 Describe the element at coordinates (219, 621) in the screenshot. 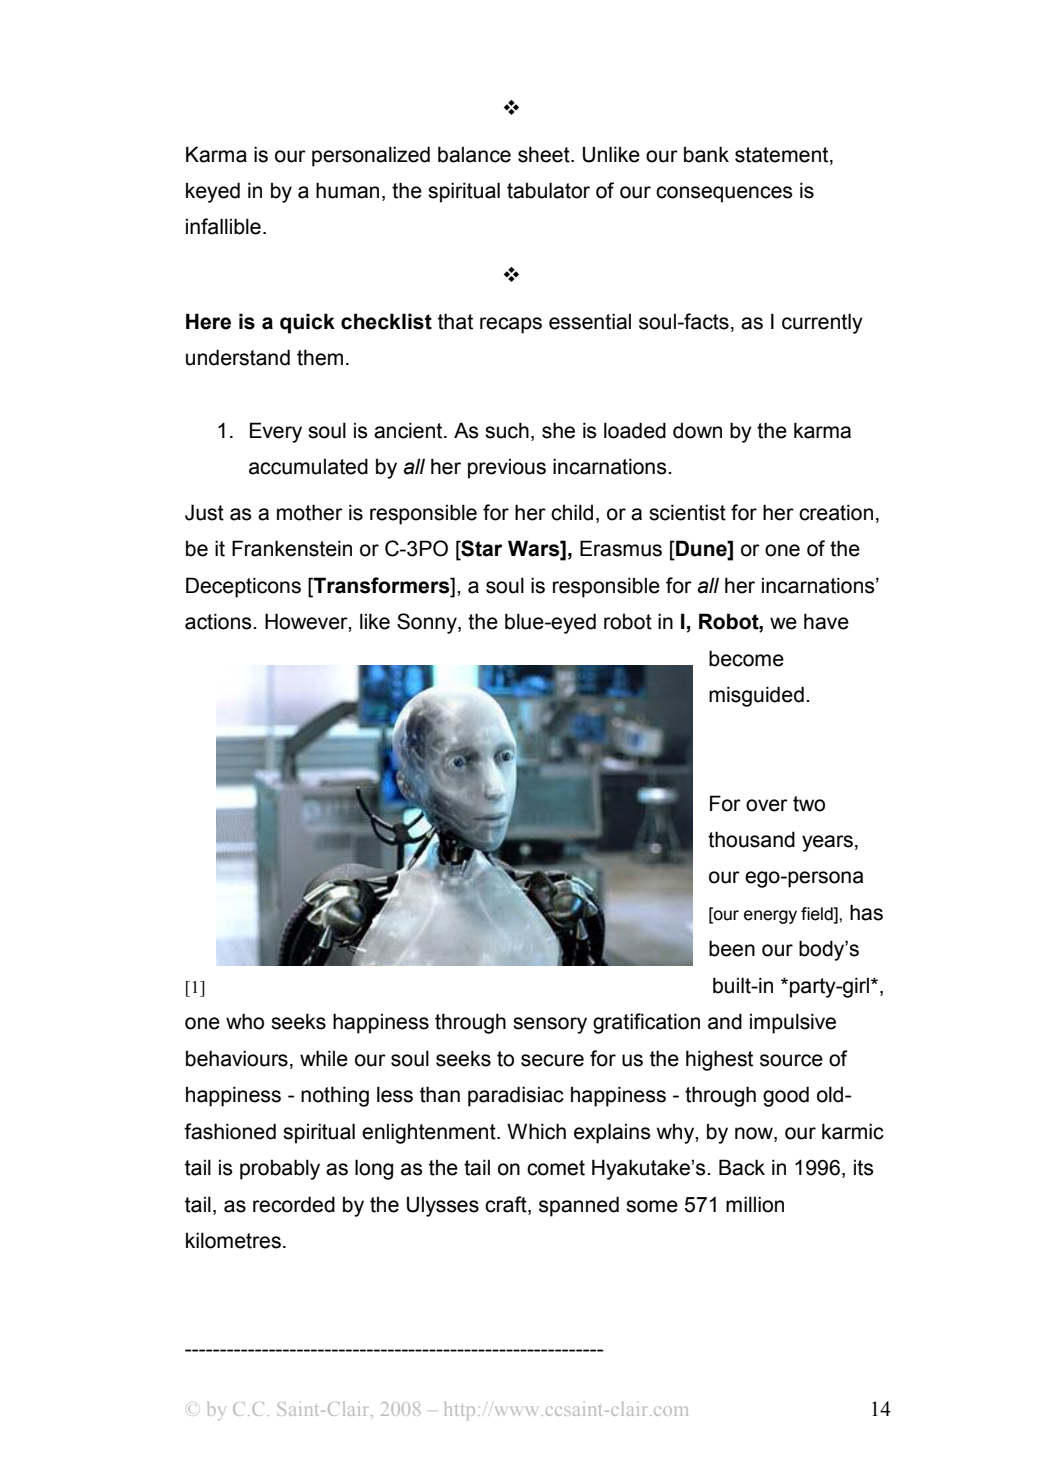

I see `actions` at that location.
